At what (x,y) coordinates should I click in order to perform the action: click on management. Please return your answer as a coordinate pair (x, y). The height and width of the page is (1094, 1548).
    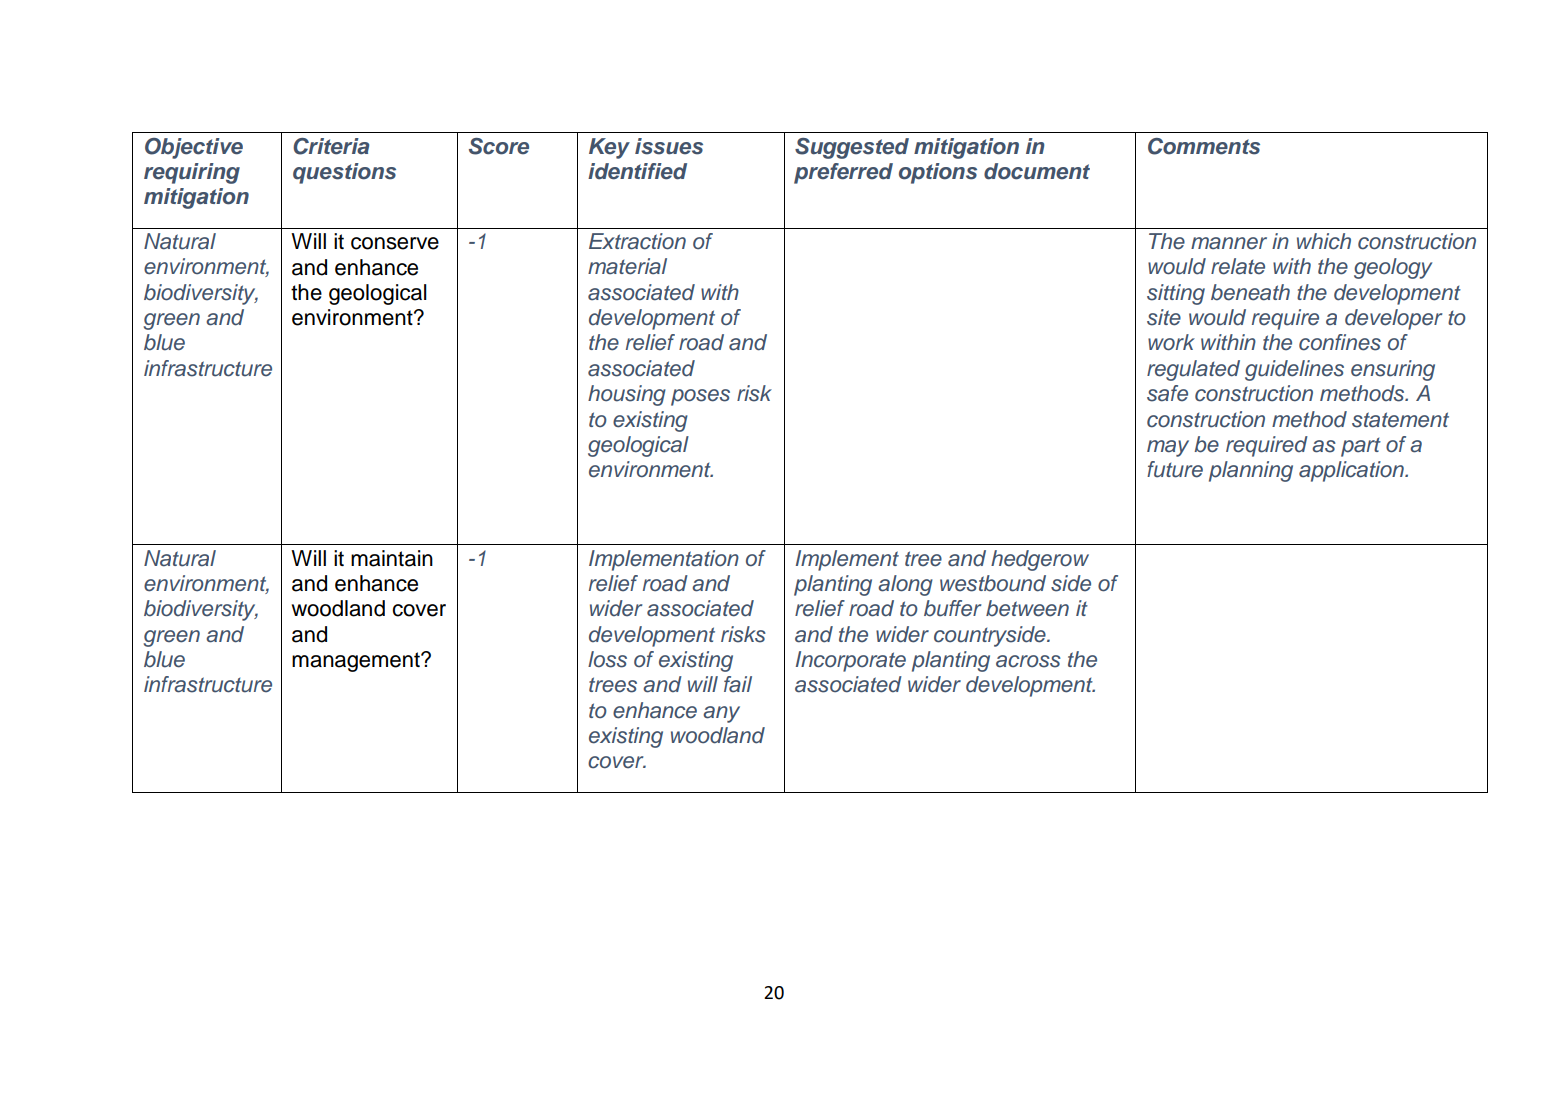
    Looking at the image, I should click on (357, 662).
